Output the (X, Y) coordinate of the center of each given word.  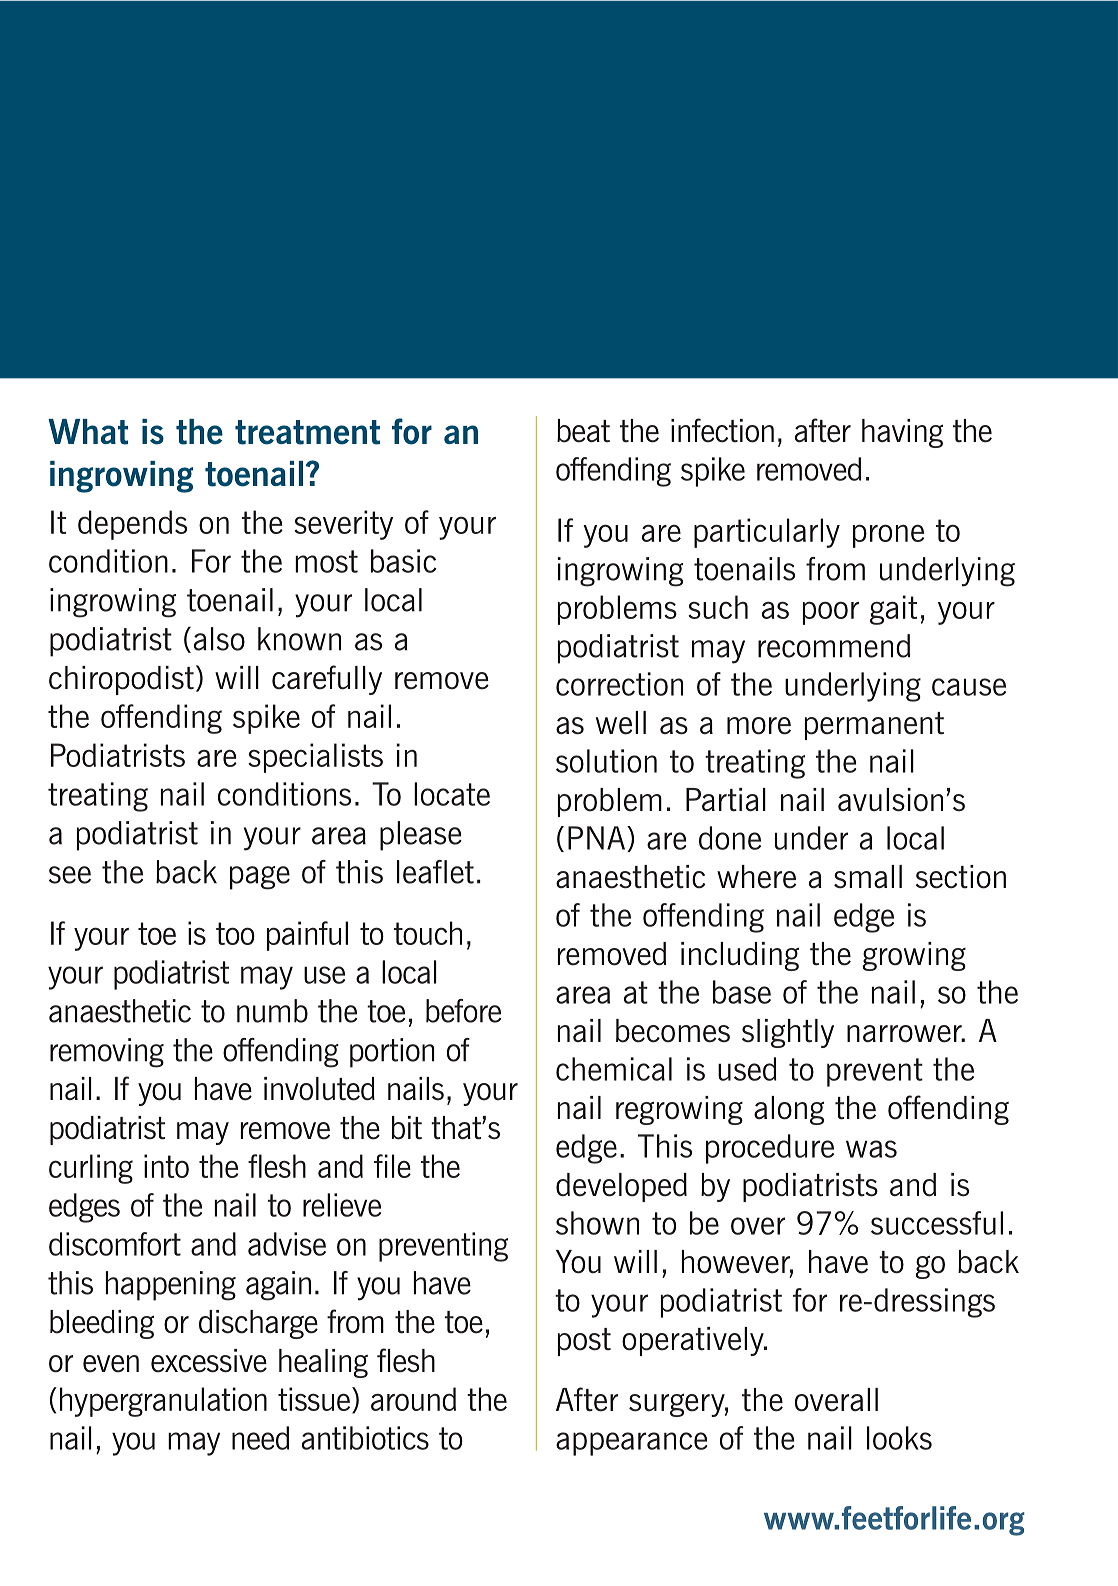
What (88, 432)
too (235, 933)
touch (428, 933)
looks (899, 1438)
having (902, 433)
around (413, 1399)
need (260, 1438)
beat (583, 431)
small (868, 877)
